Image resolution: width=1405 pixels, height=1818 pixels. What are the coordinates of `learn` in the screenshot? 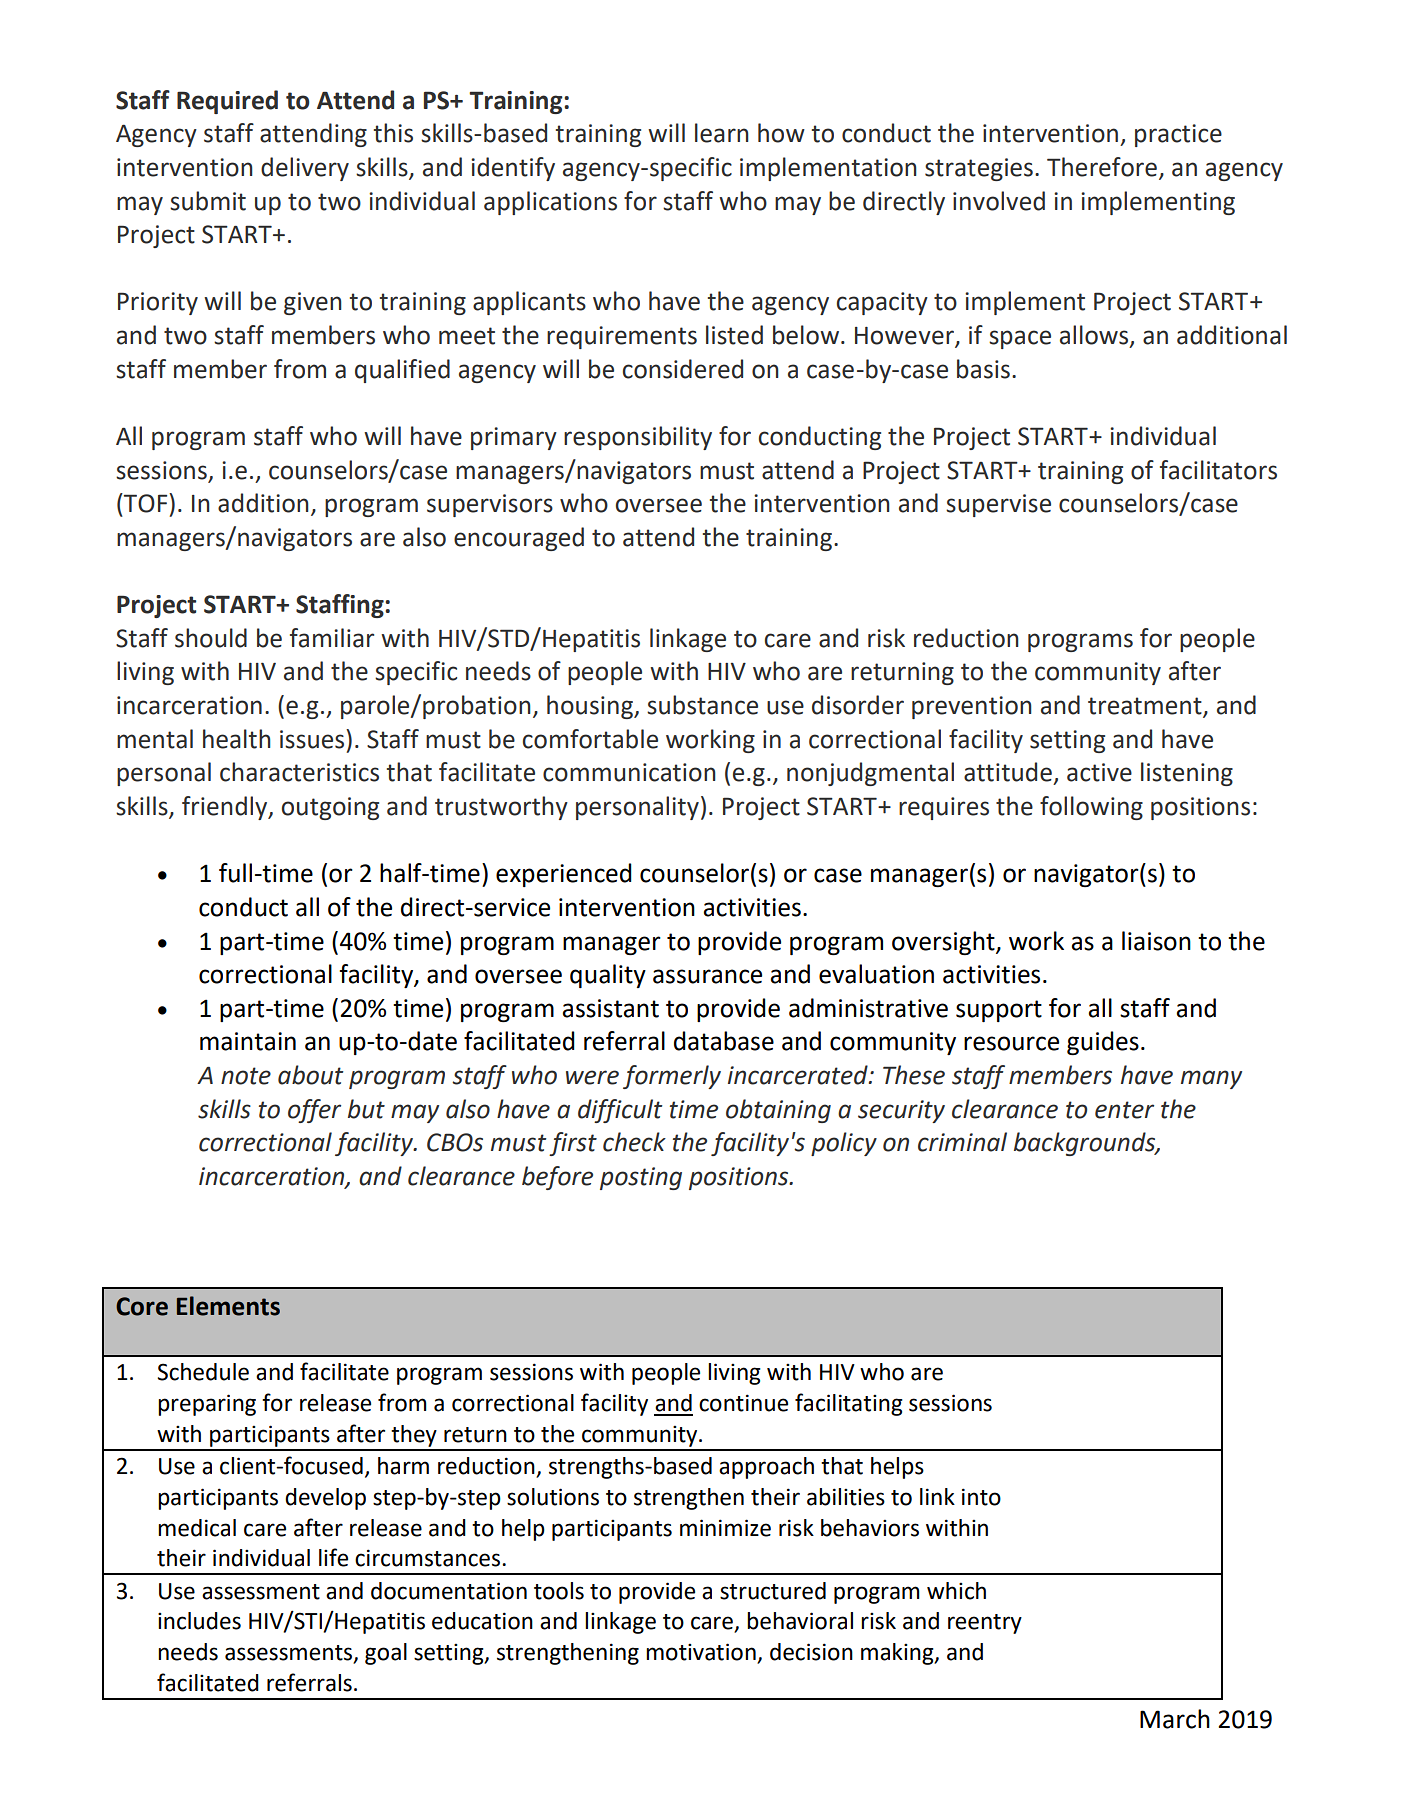 It's located at (722, 133).
